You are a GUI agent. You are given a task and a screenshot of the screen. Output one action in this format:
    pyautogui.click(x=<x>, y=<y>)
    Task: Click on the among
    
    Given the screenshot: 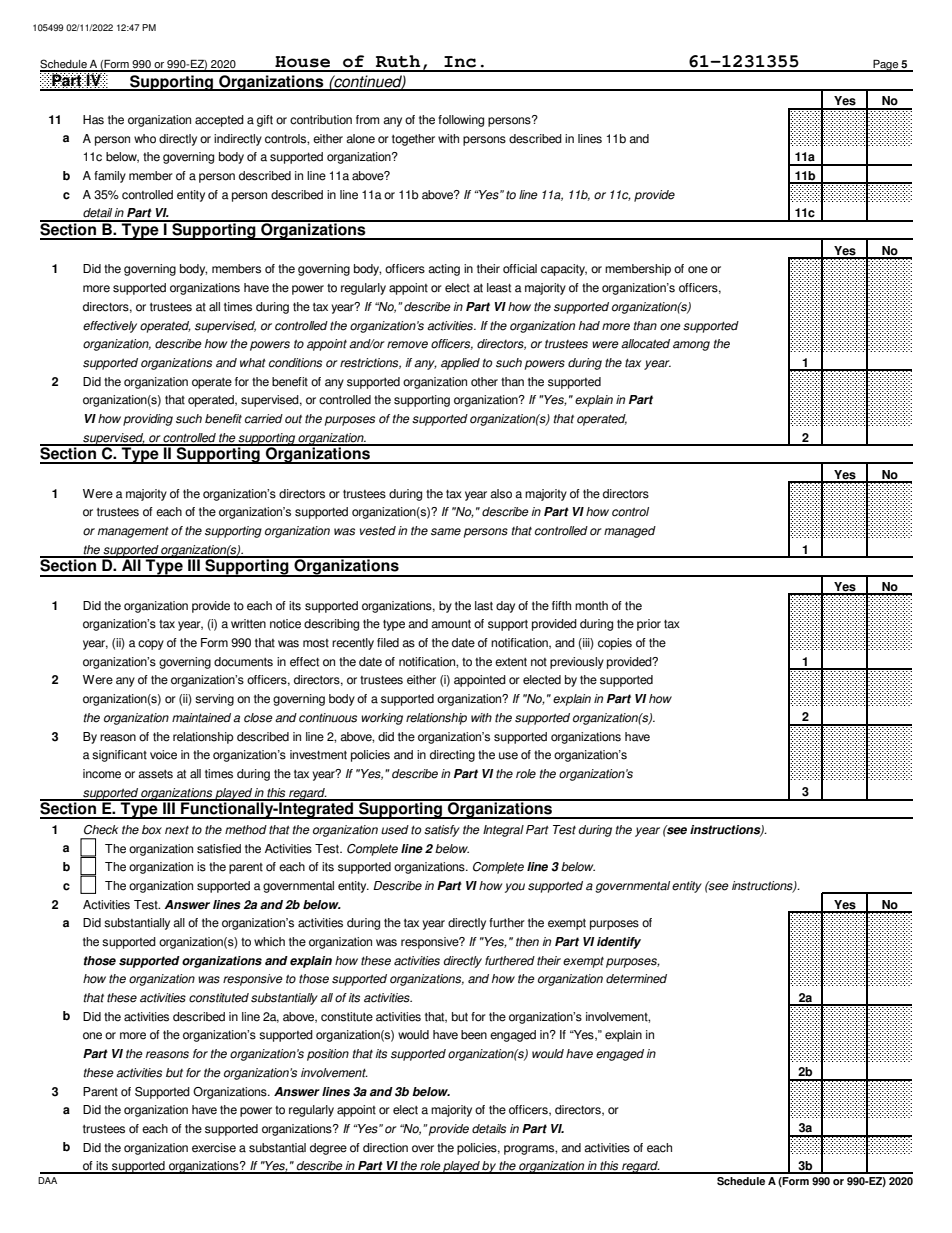 What is the action you would take?
    pyautogui.click(x=691, y=346)
